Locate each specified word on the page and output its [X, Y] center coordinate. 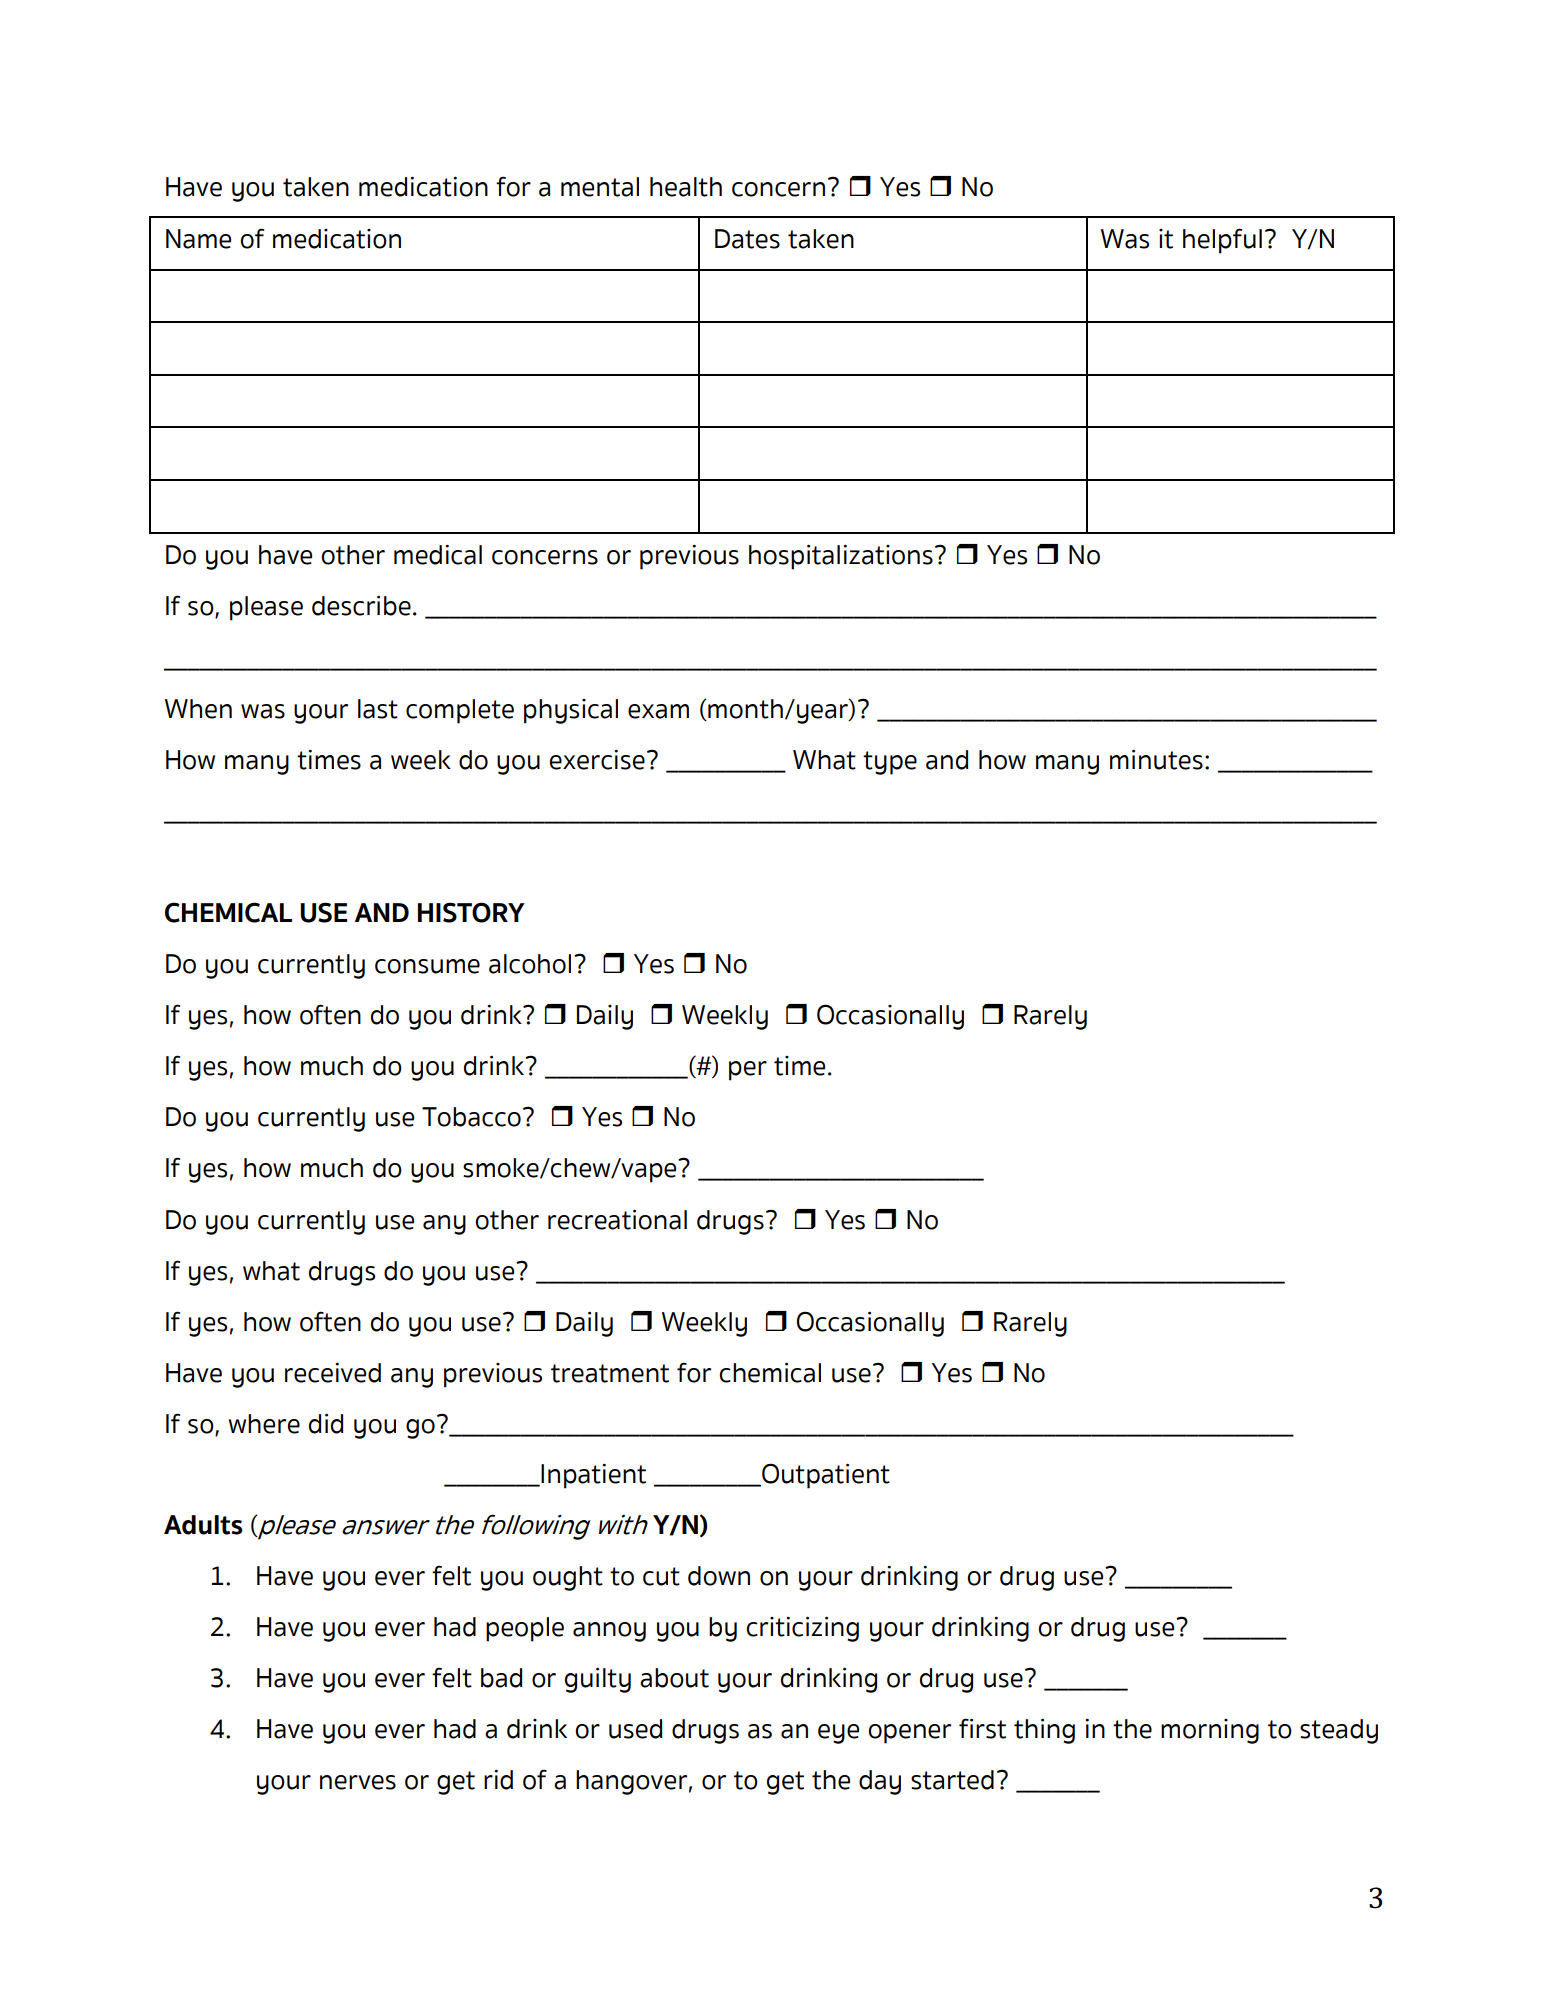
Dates [747, 239]
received [333, 1373]
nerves [358, 1782]
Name [198, 239]
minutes [1156, 760]
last [378, 709]
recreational [617, 1220]
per [748, 1071]
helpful [1222, 241]
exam [658, 711]
